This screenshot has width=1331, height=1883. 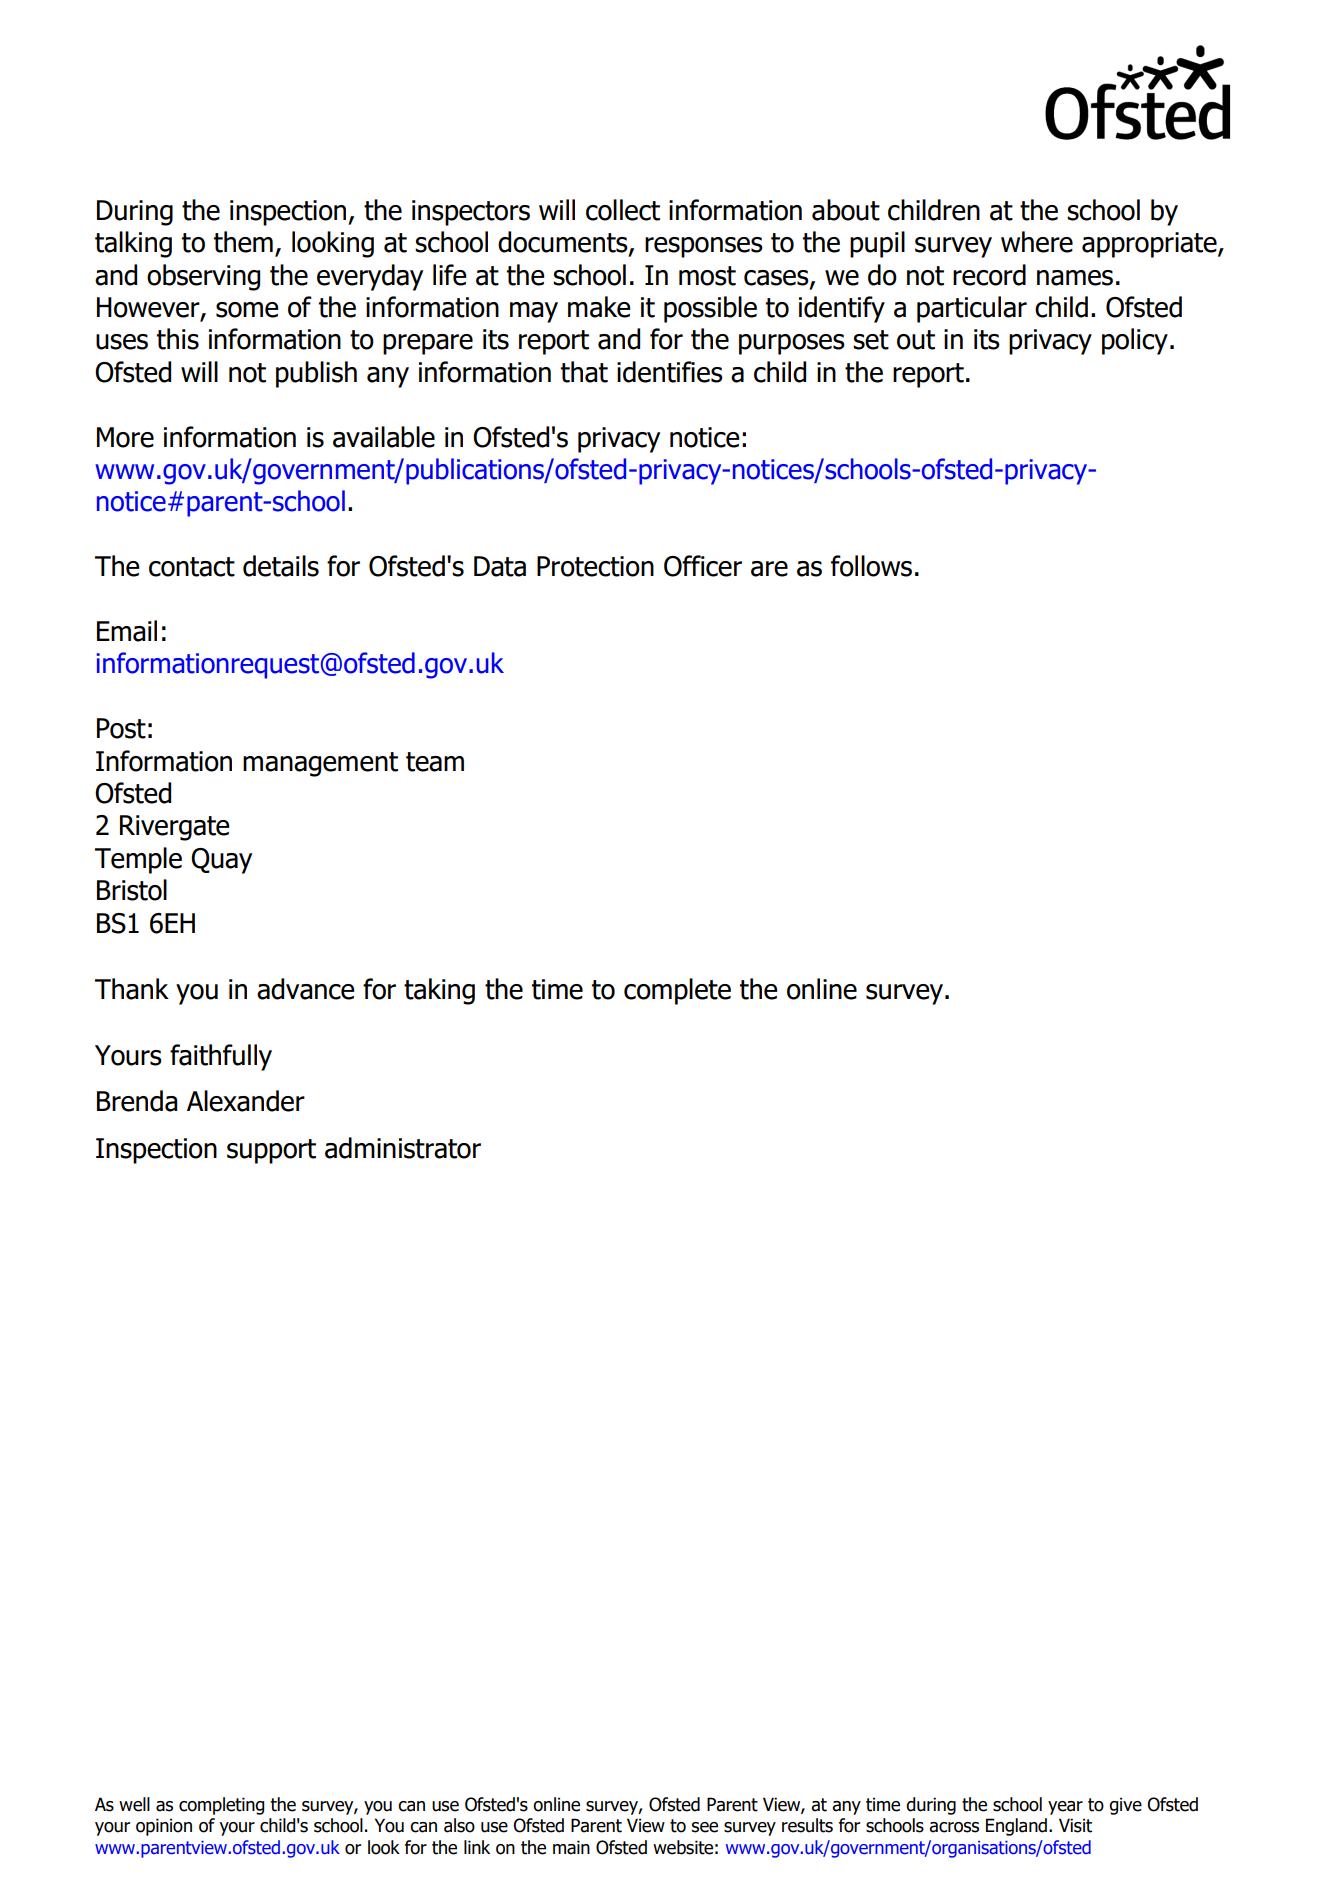 I want to click on collect, so click(x=623, y=210).
